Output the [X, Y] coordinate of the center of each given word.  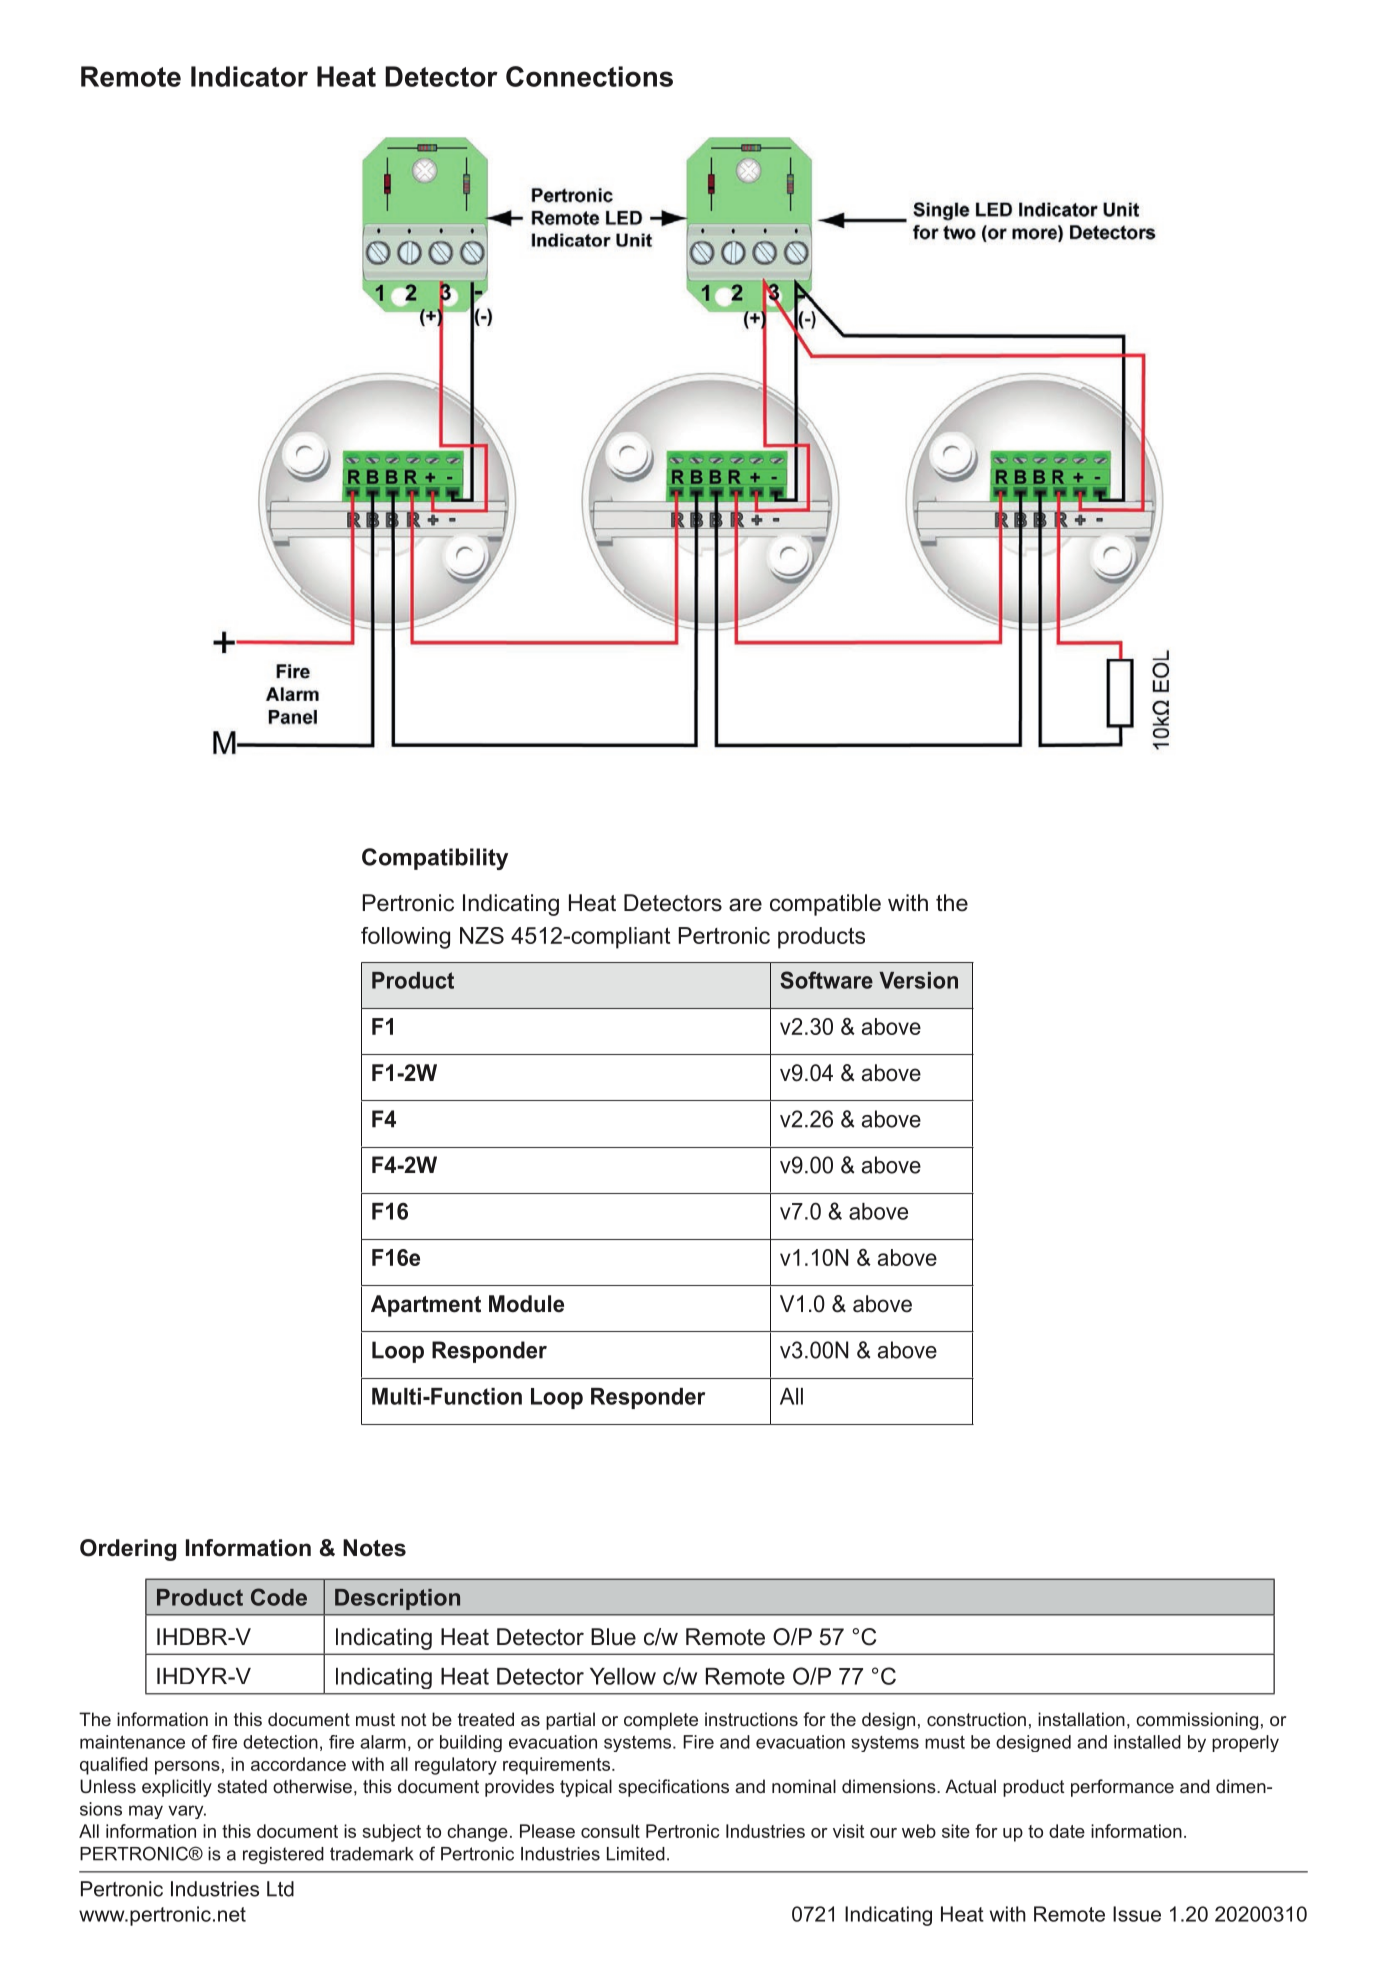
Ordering [128, 1550]
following [405, 938]
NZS [482, 935]
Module [526, 1304]
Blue [613, 1637]
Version [918, 980]
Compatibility [435, 859]
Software [826, 980]
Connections [589, 76]
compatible [825, 905]
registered [283, 1855]
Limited [636, 1854]
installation [1081, 1719]
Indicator [249, 76]
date [1067, 1831]
